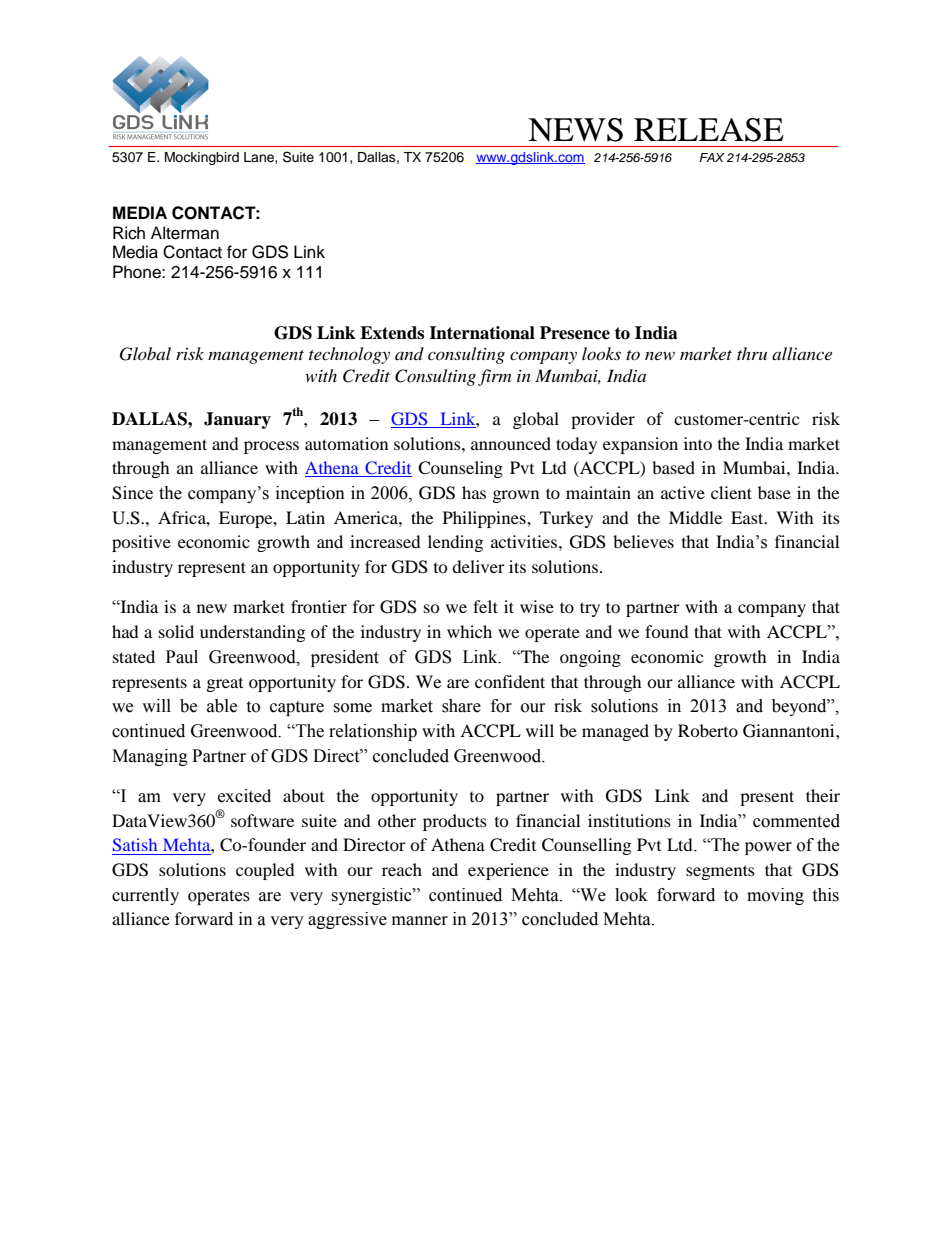  Describe the element at coordinates (141, 543) in the page. I see `positive` at that location.
